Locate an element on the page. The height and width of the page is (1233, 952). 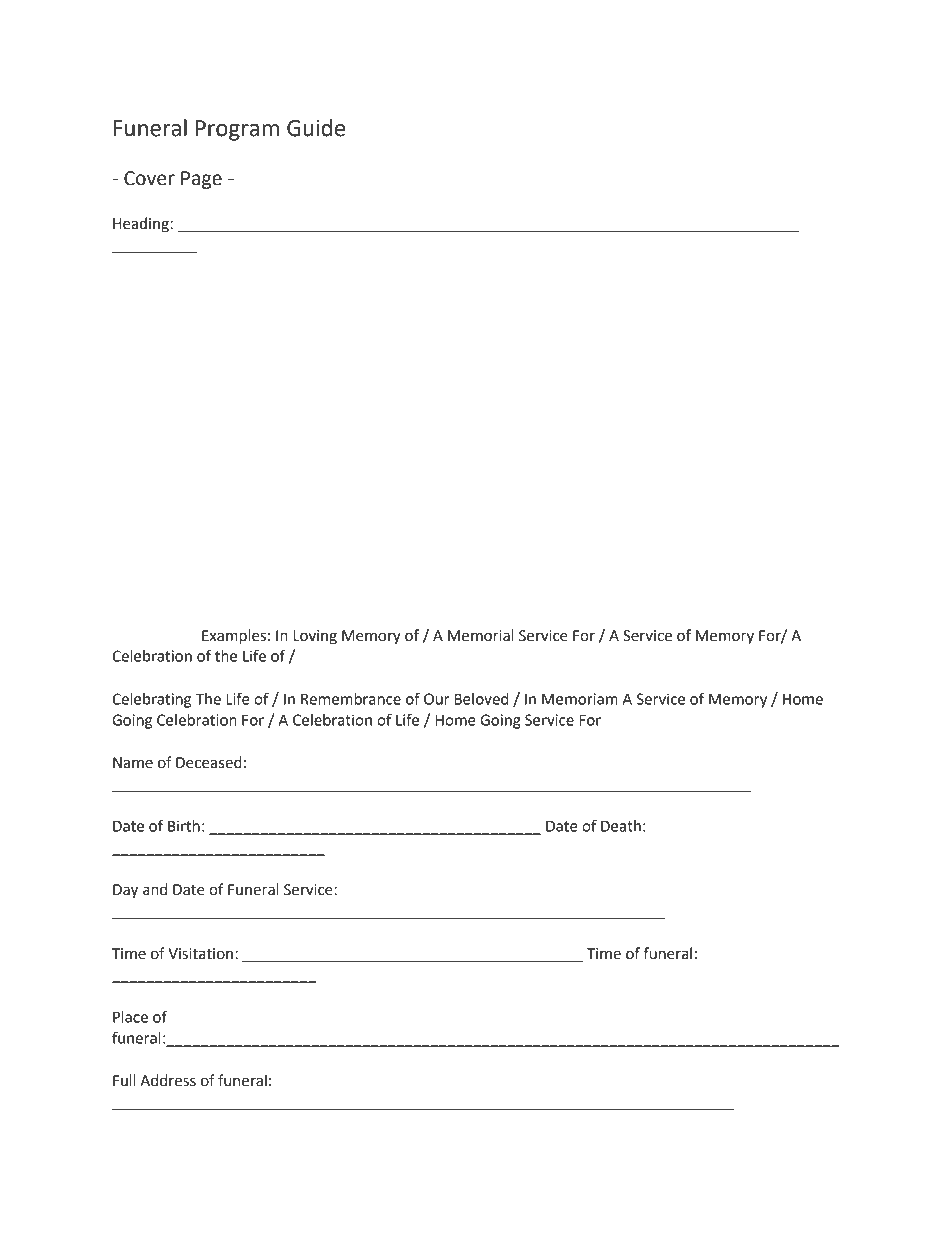
Address is located at coordinates (168, 1080).
